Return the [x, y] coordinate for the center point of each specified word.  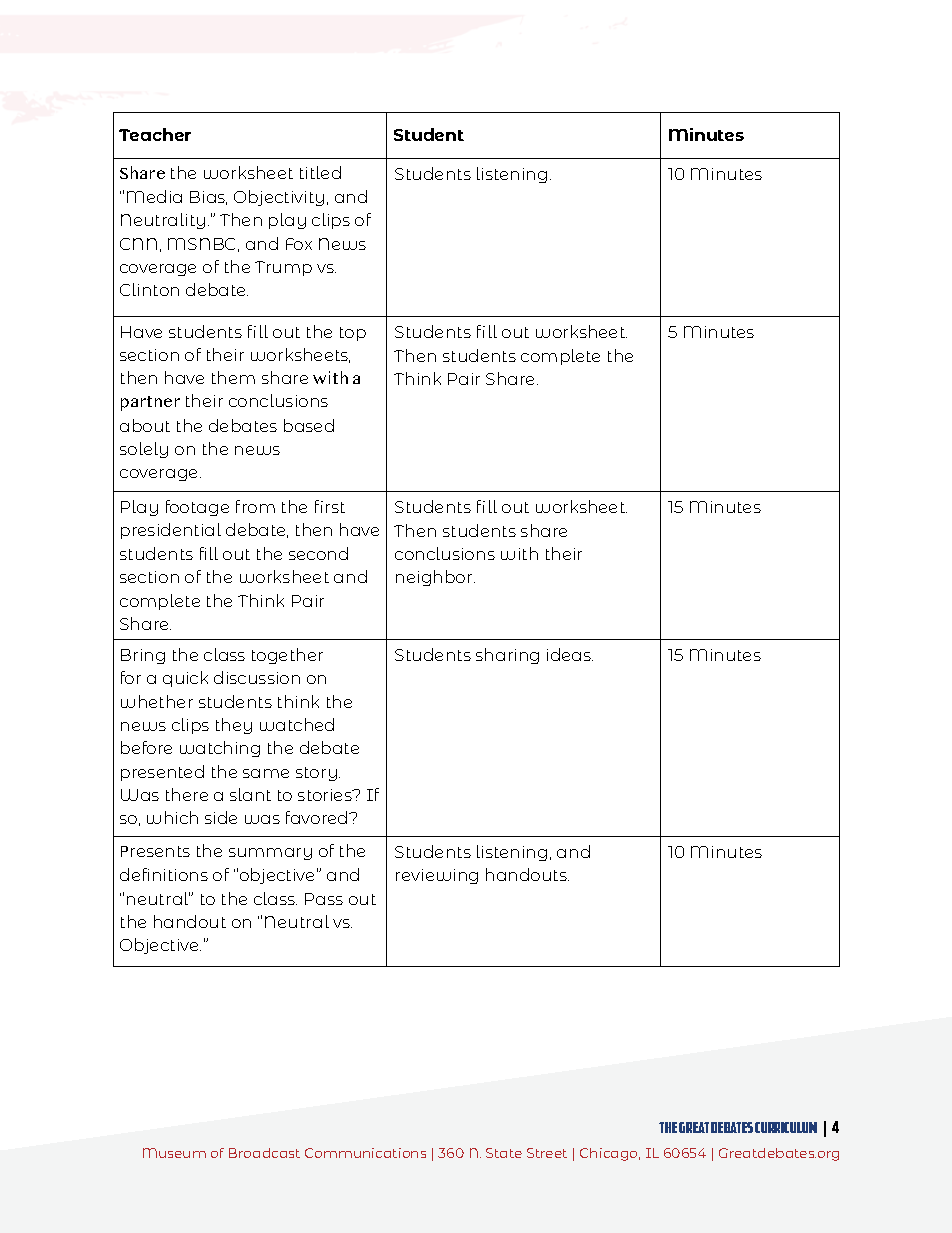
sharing [507, 656]
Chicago [610, 1154]
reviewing [437, 876]
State [504, 1153]
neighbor [435, 578]
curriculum [786, 1127]
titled [320, 172]
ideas [570, 654]
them [233, 377]
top [353, 334]
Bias [208, 198]
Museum [174, 1153]
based [309, 425]
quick [185, 679]
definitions [164, 874]
